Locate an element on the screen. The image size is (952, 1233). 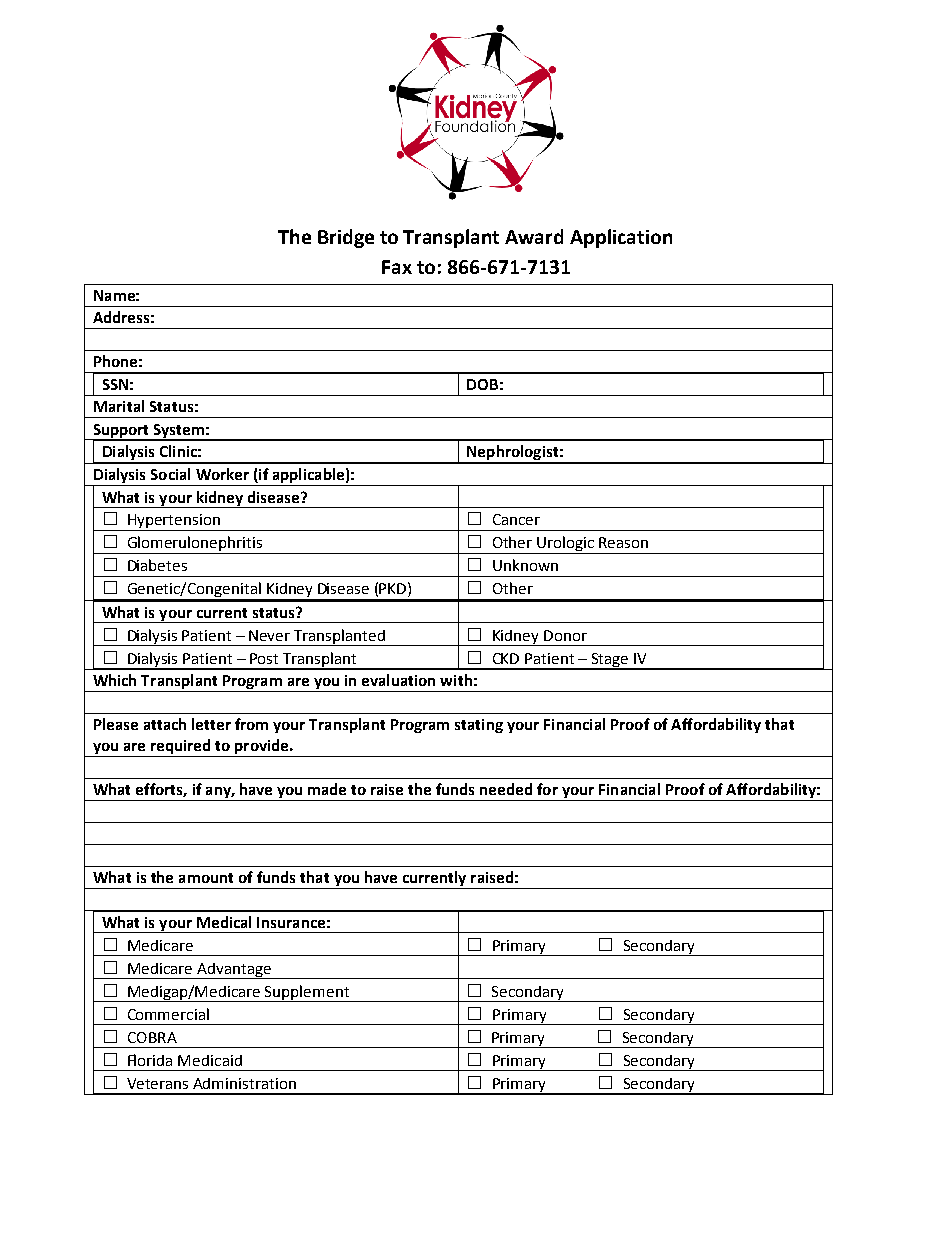
made is located at coordinates (327, 789).
